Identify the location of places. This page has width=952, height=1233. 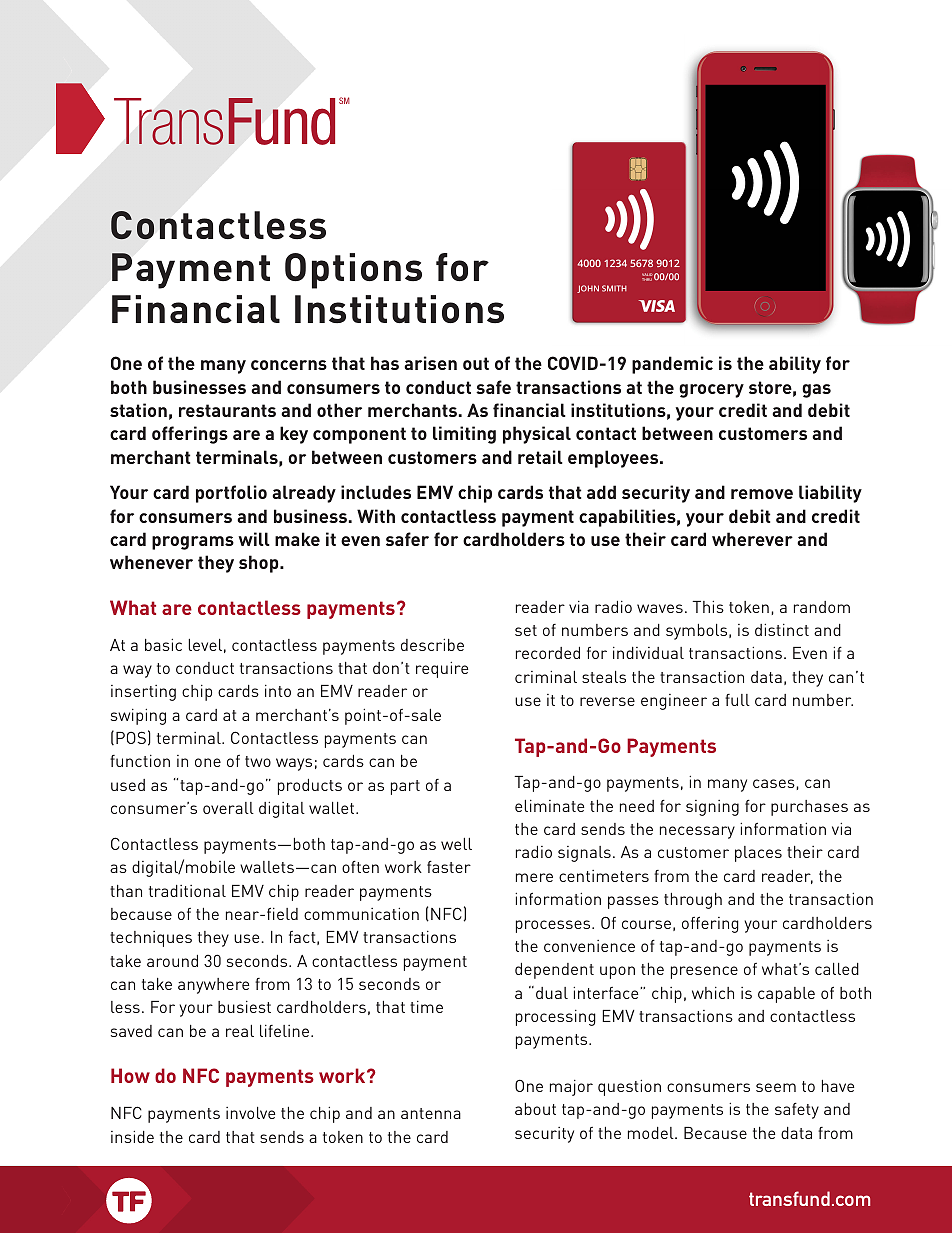
(758, 854).
